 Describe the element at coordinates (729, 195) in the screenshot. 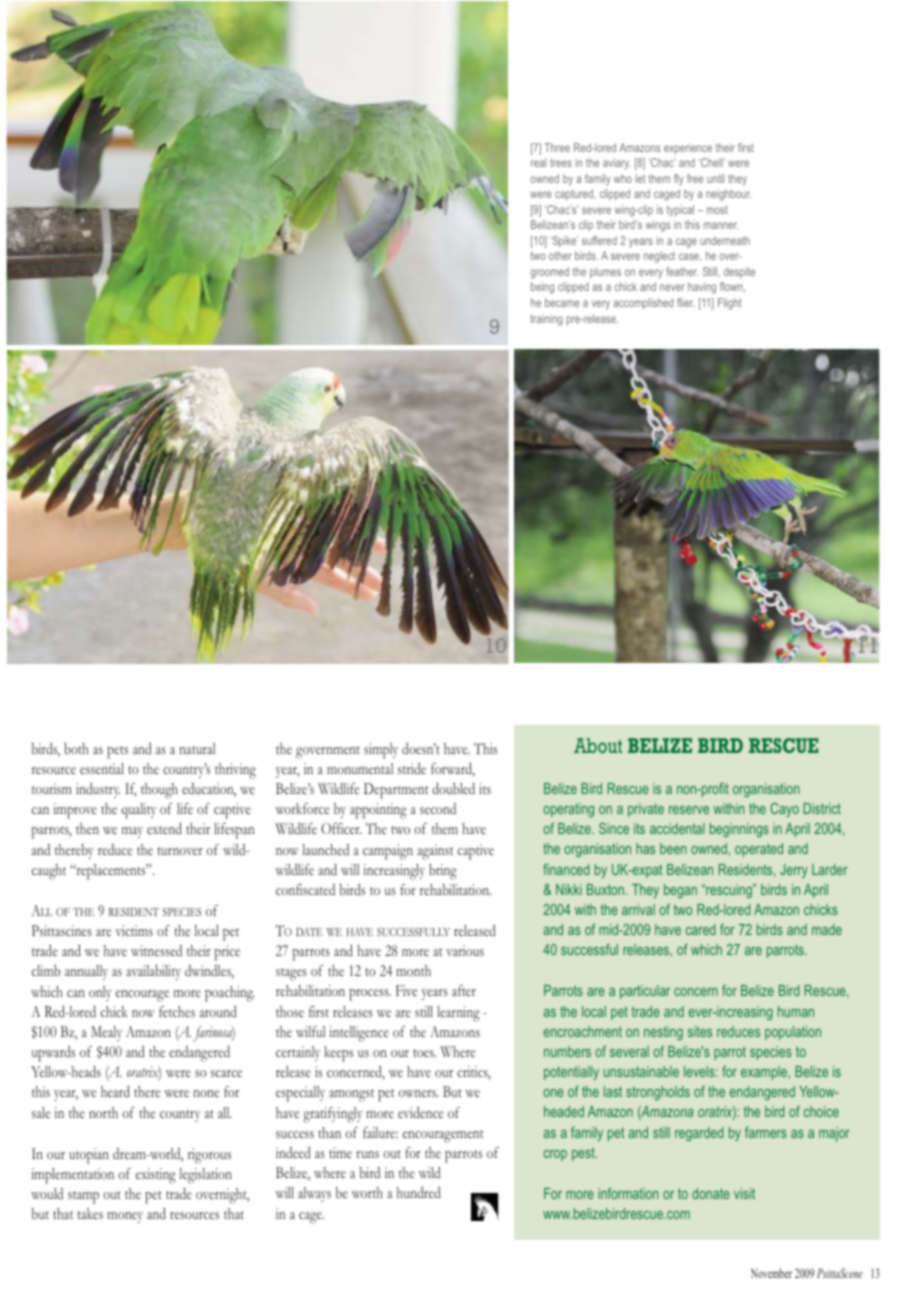

I see `neighbour` at that location.
